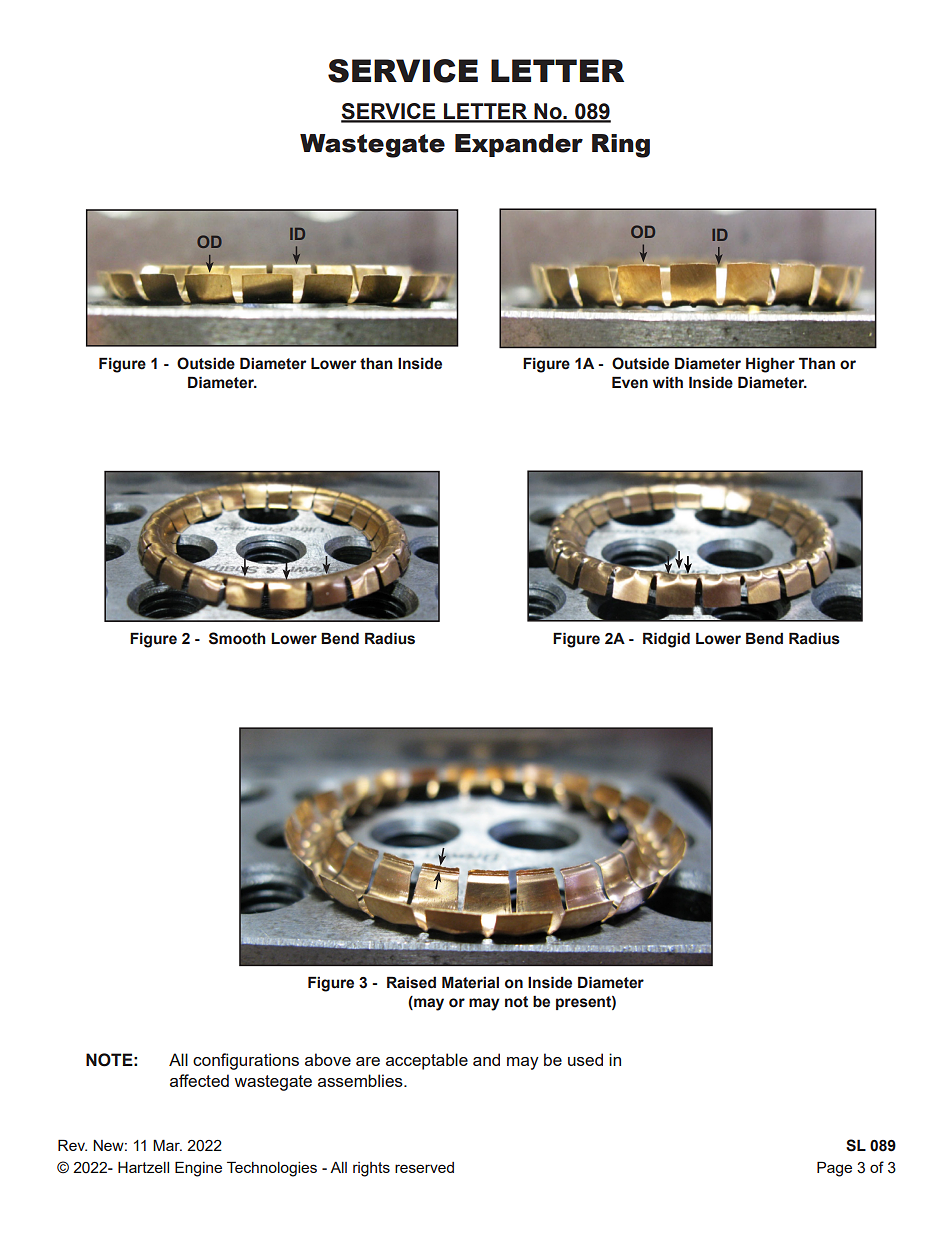 The image size is (952, 1233). Describe the element at coordinates (585, 1059) in the image. I see `used` at that location.
